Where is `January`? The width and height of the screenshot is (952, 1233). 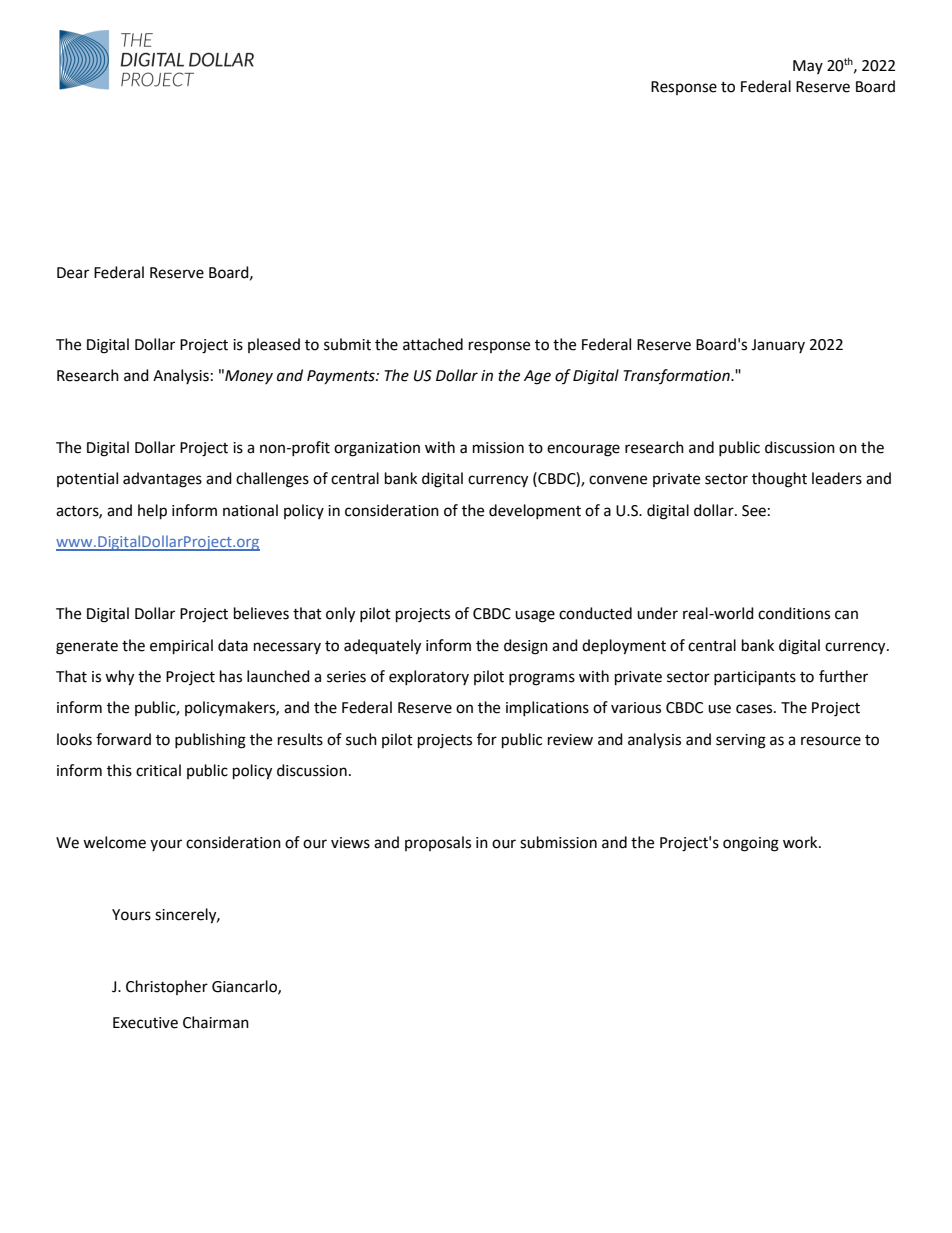 January is located at coordinates (778, 346).
